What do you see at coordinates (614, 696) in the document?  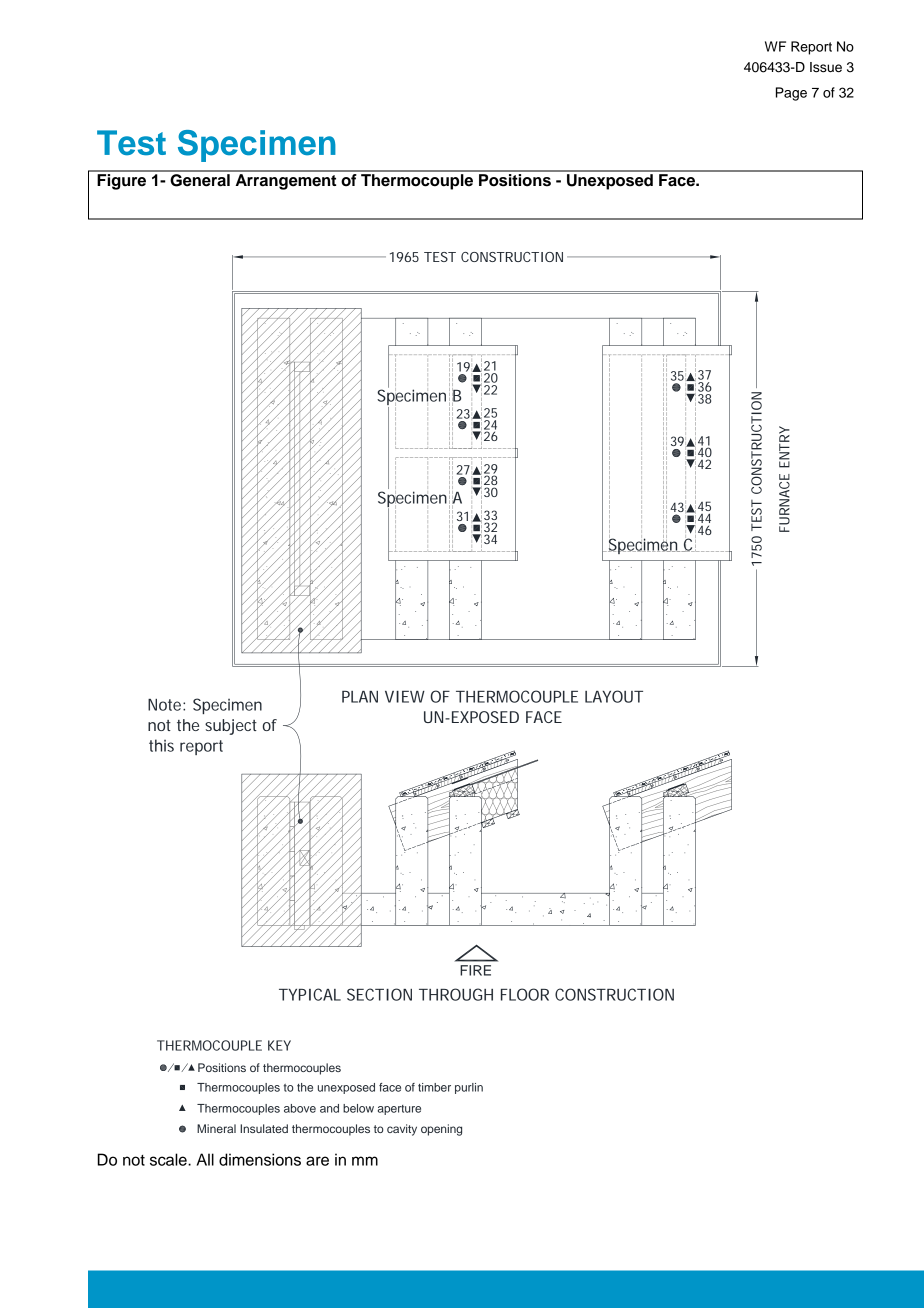 I see `LAYOUT` at bounding box center [614, 696].
